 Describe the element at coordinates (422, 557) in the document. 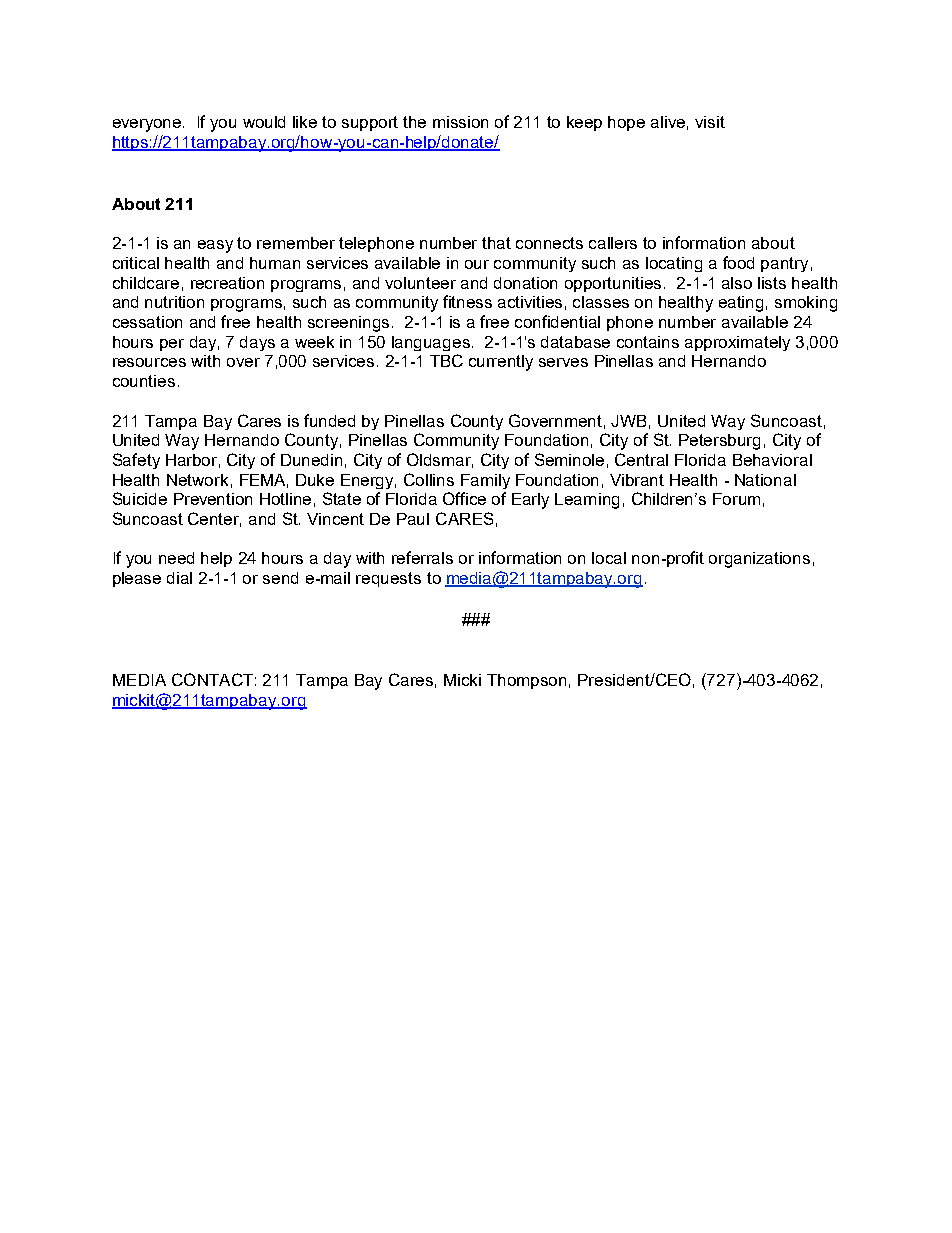

I see `referrals` at that location.
